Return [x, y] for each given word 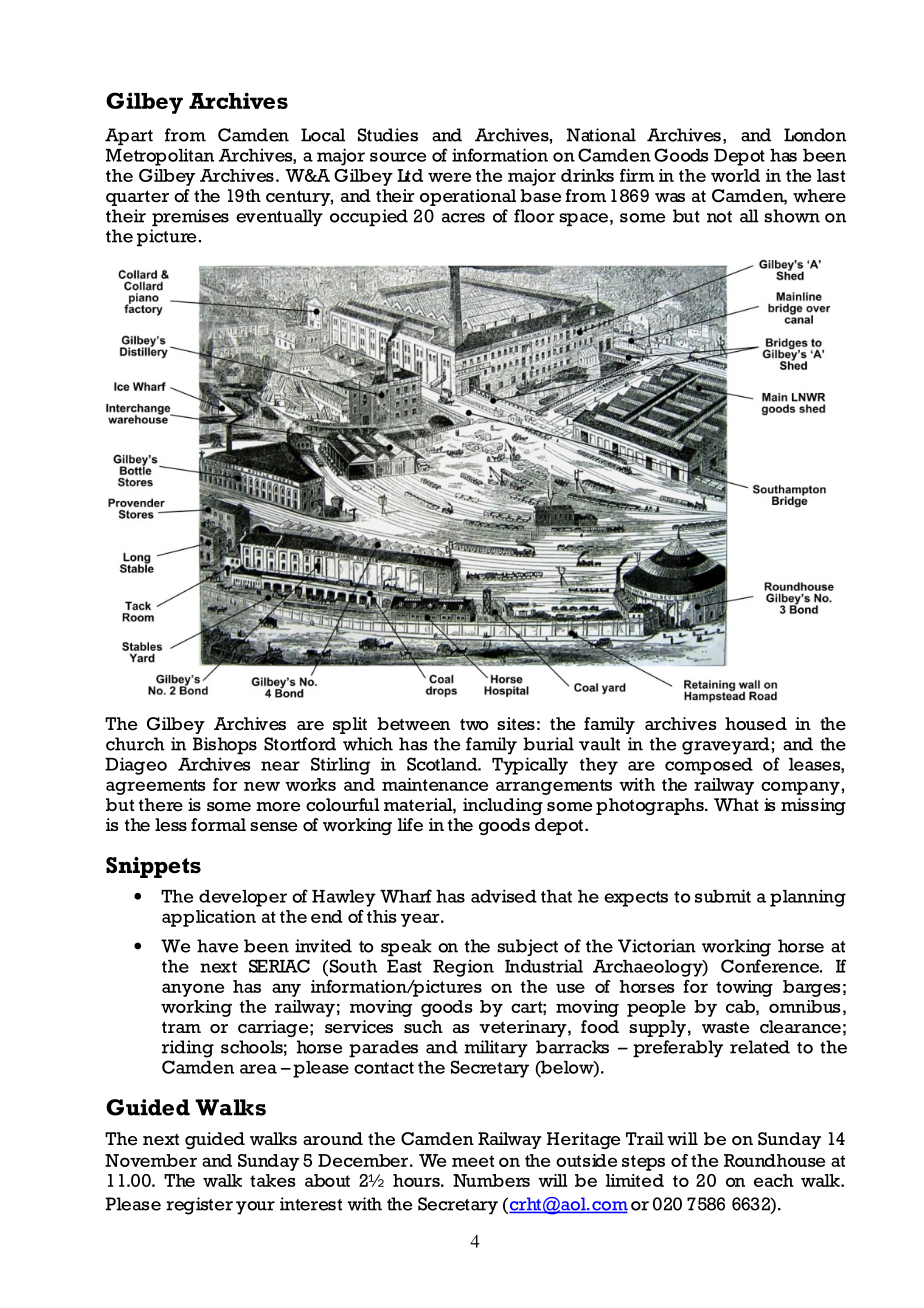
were [449, 177]
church [135, 744]
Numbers [491, 1180]
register [199, 1206]
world [735, 175]
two [474, 725]
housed [756, 724]
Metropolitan [160, 157]
